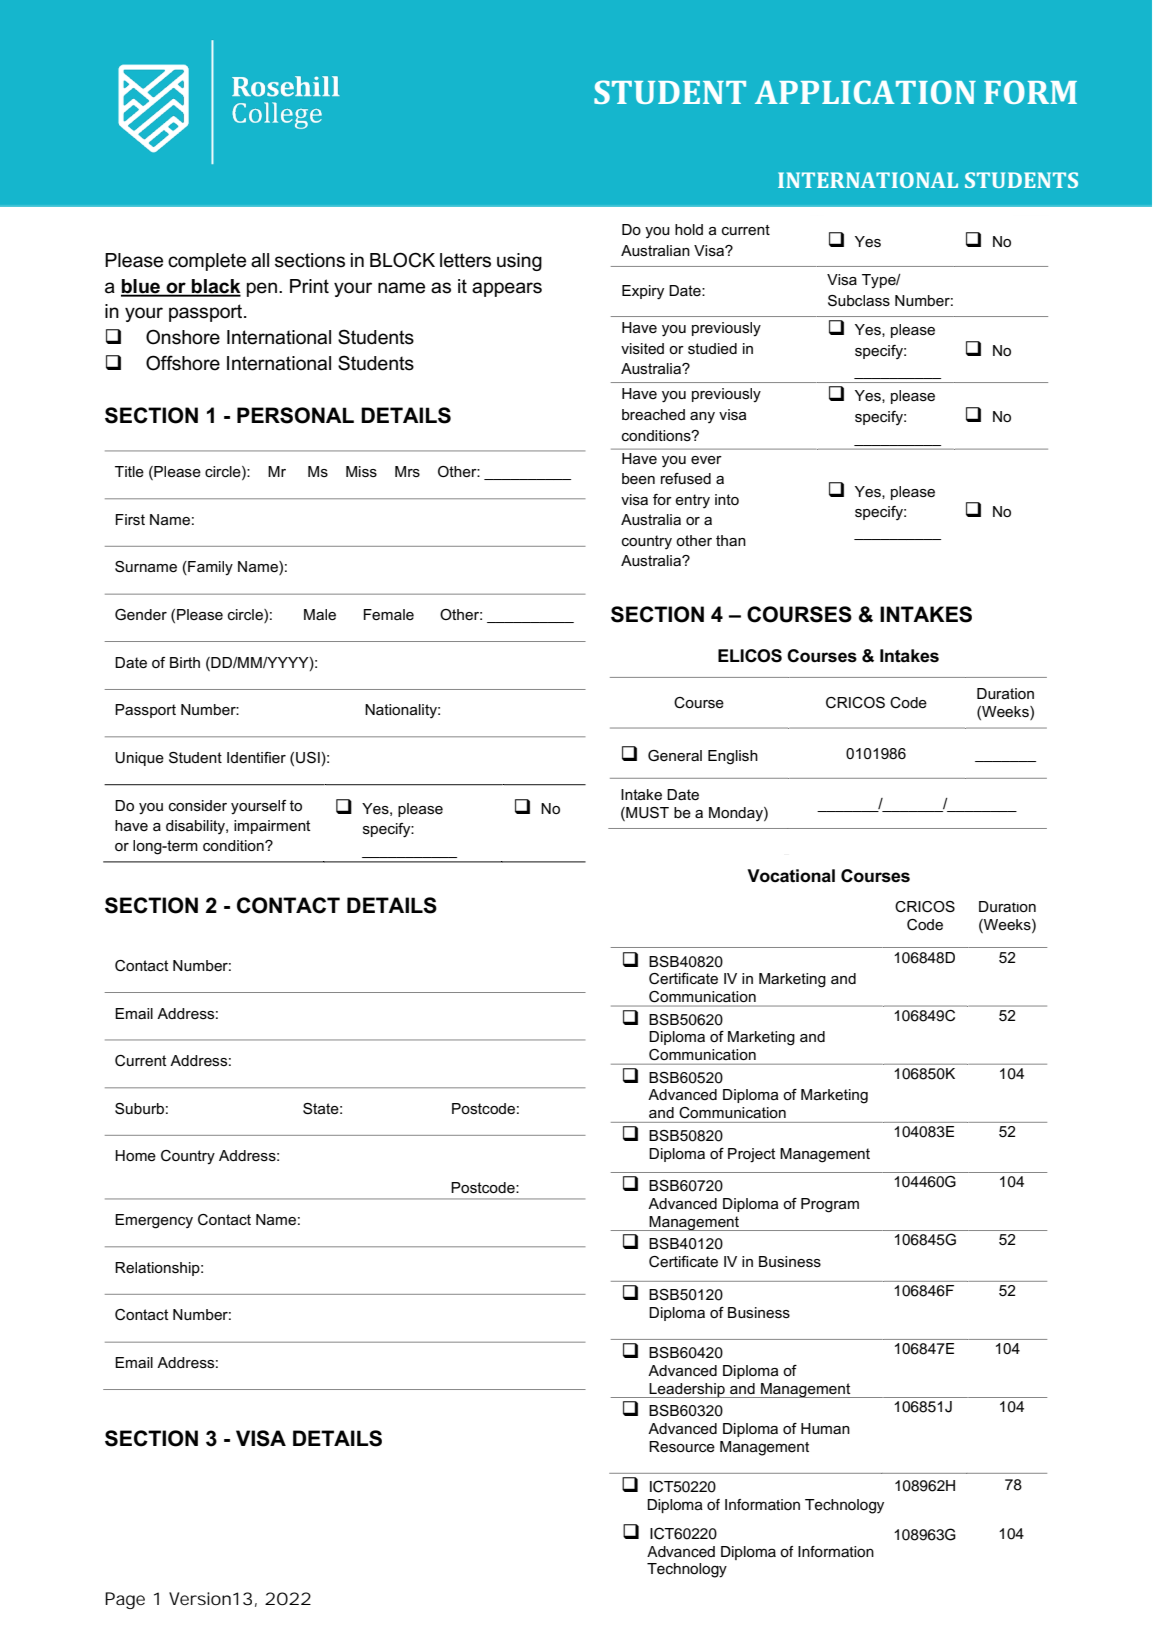 The width and height of the image is (1153, 1631). I want to click on appears, so click(507, 289).
